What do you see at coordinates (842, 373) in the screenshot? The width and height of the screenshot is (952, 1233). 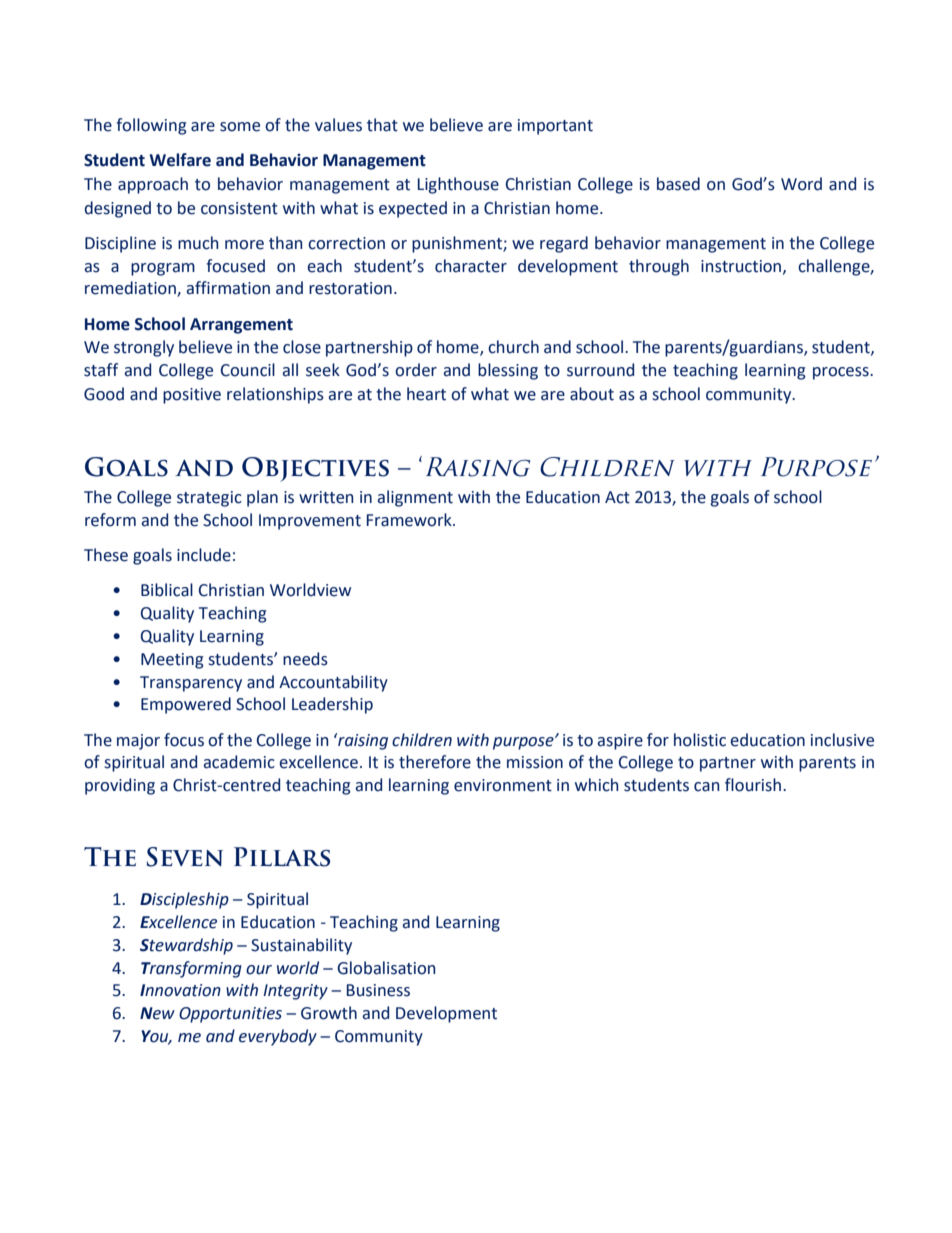 I see `process` at bounding box center [842, 373].
